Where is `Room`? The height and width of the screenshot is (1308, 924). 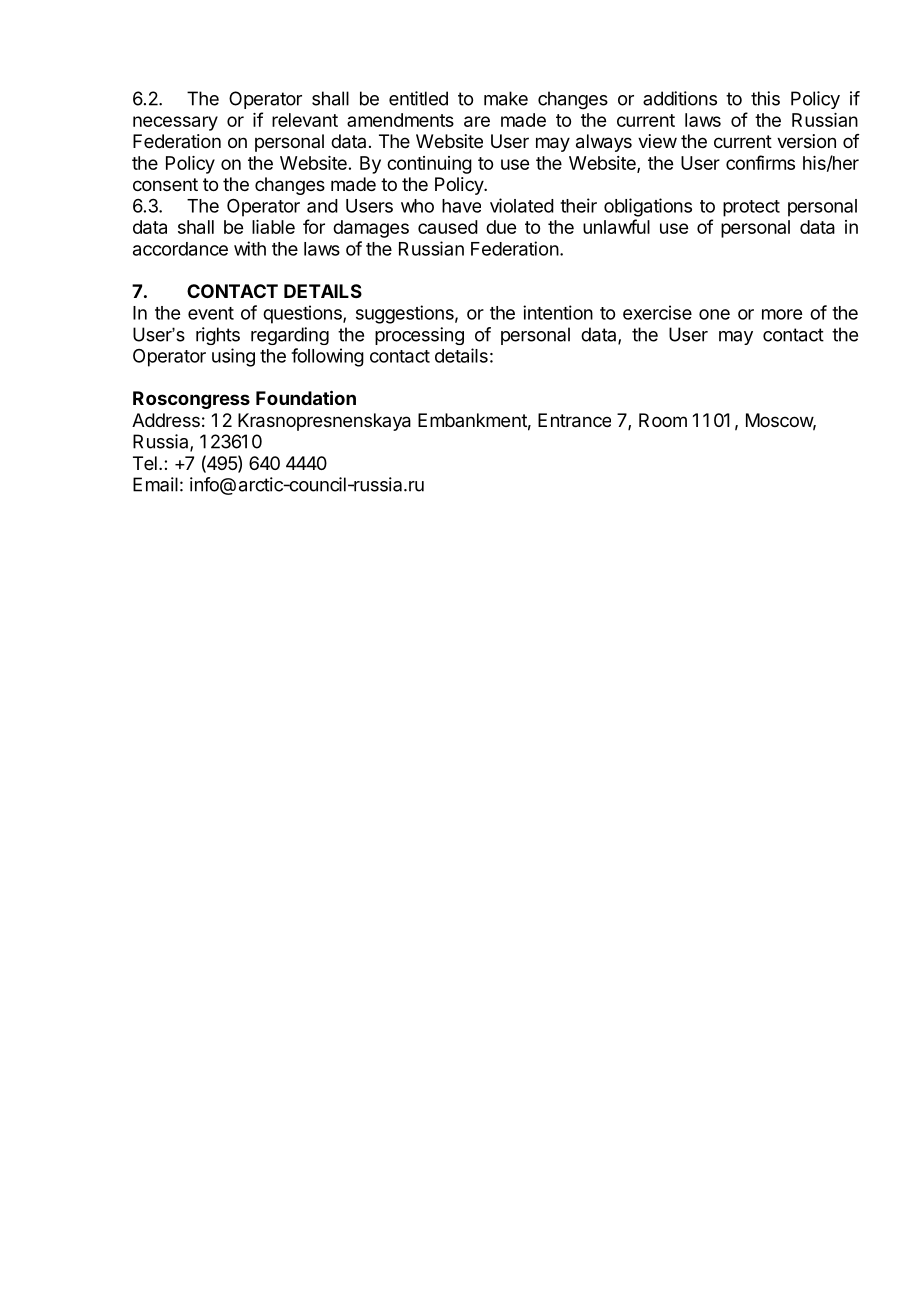 Room is located at coordinates (663, 420).
